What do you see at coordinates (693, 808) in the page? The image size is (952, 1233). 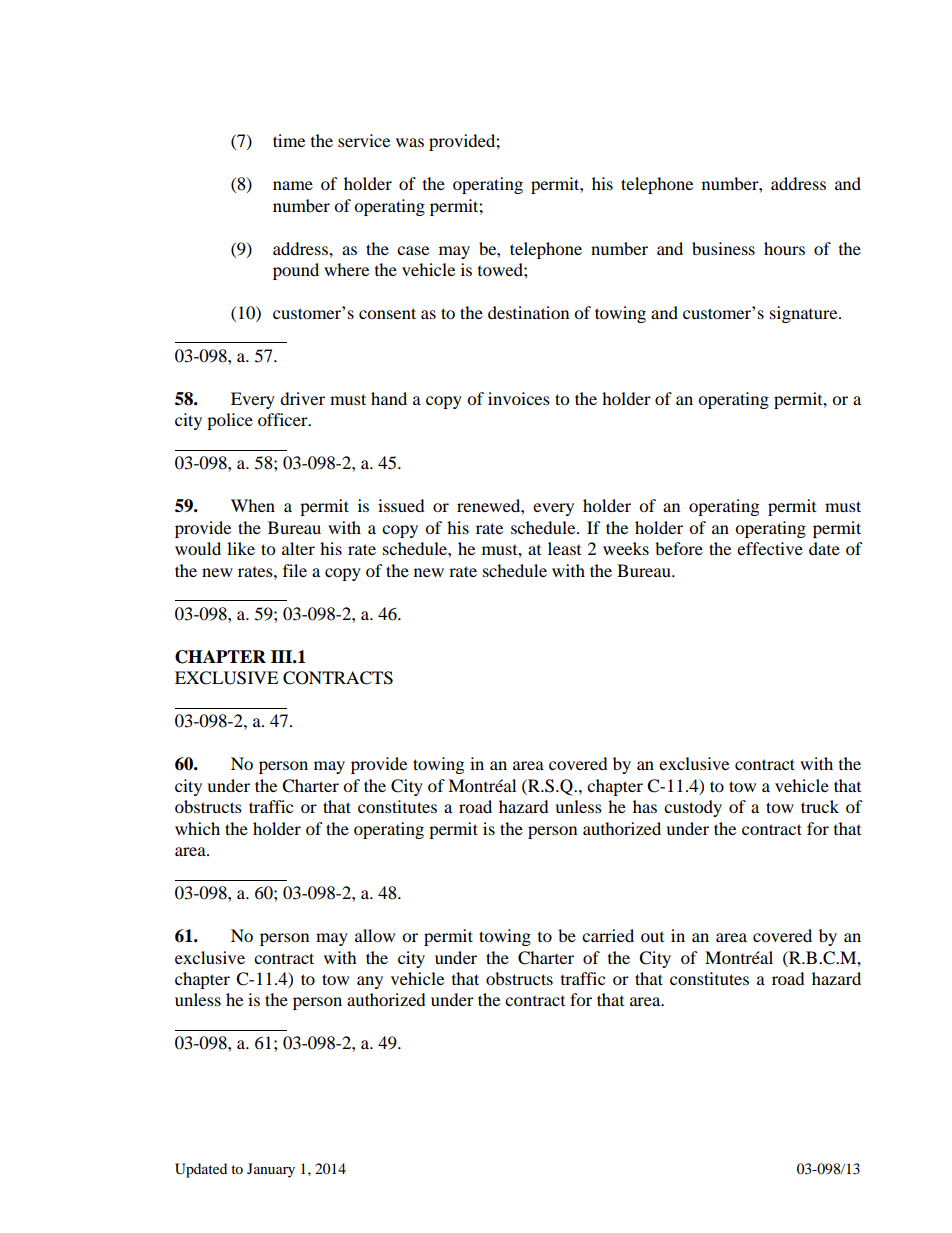 I see `custody` at bounding box center [693, 808].
